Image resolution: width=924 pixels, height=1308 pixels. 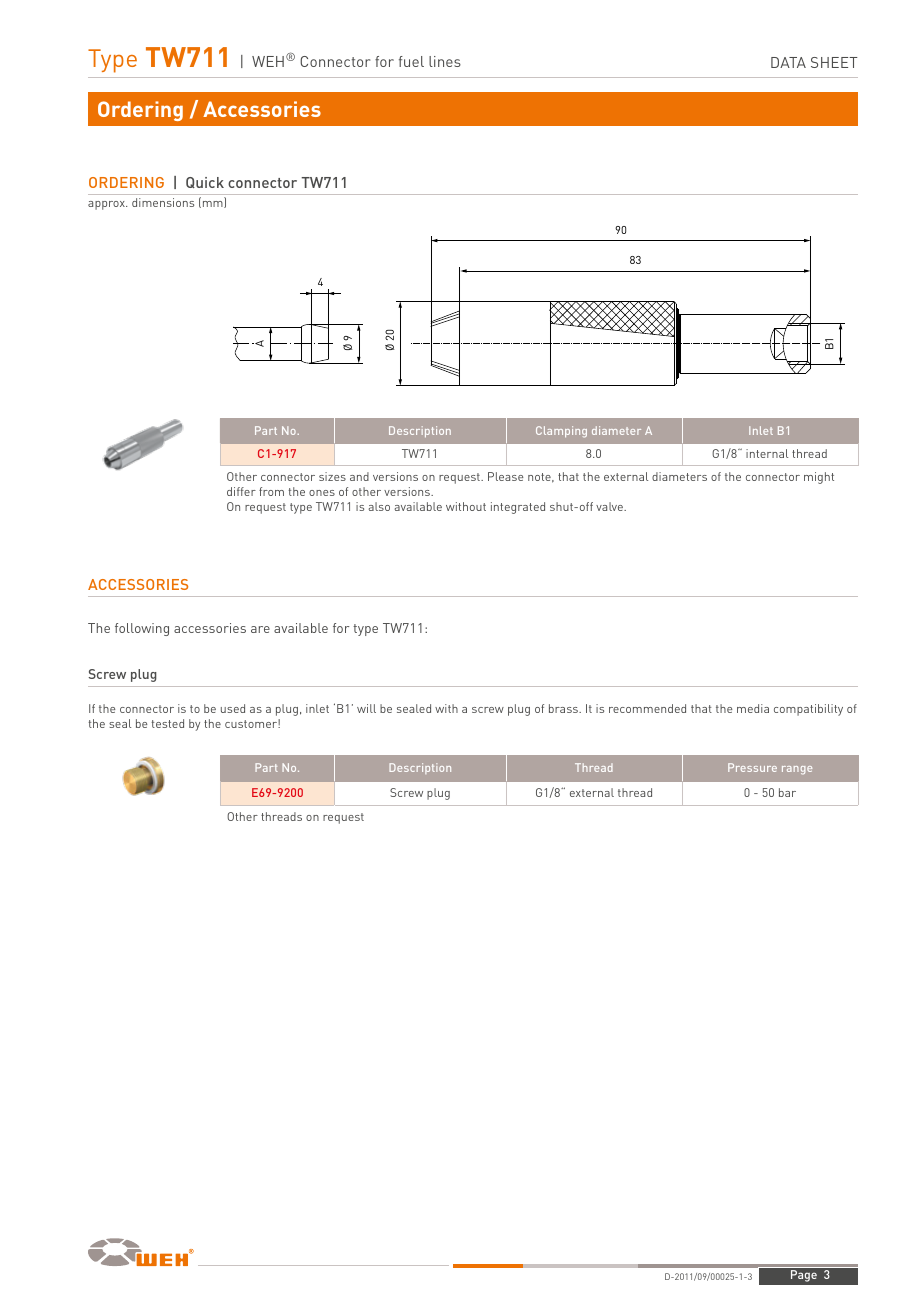 I want to click on Quick, so click(x=205, y=182).
